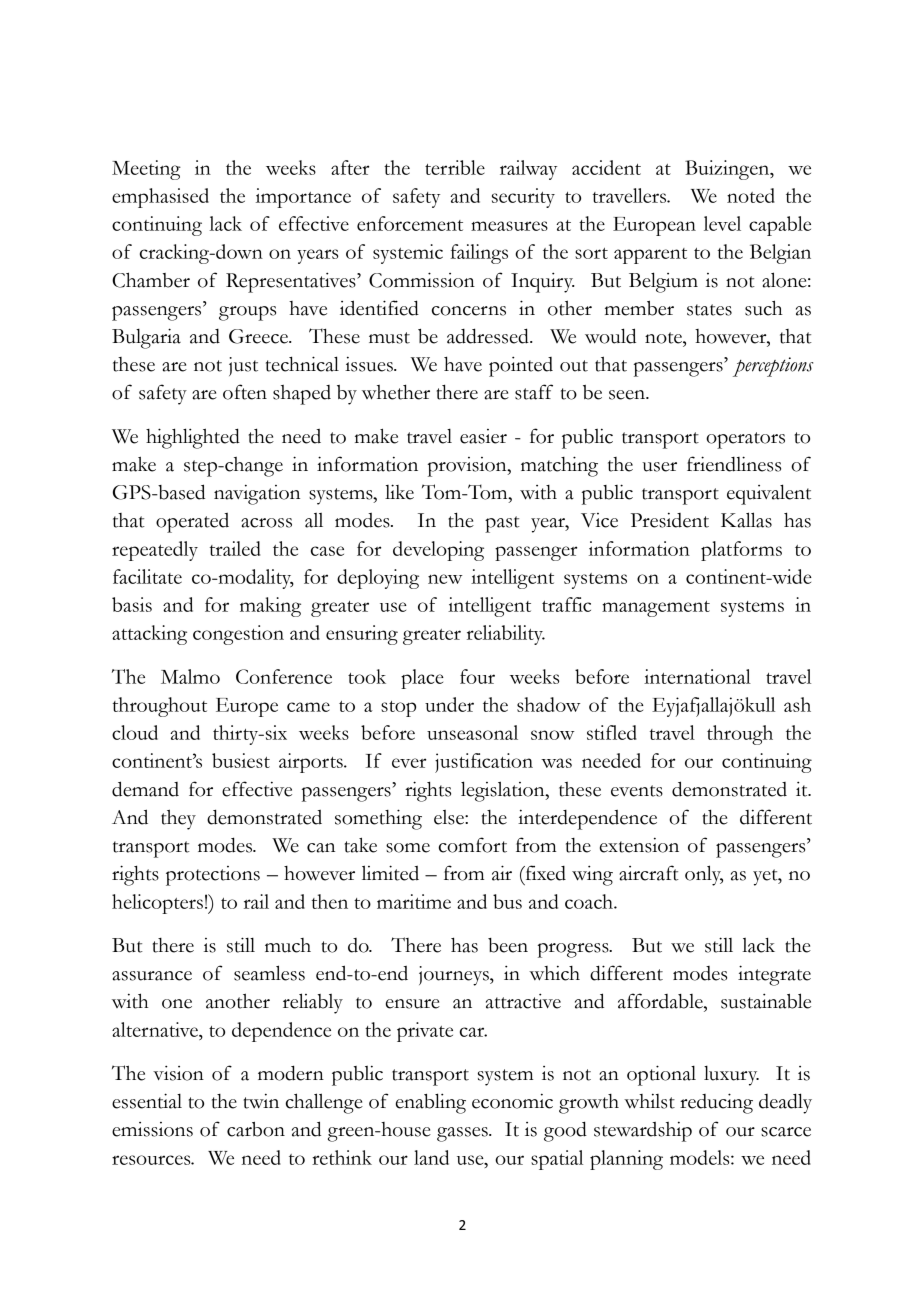 This page has width=924, height=1308. I want to click on level, so click(722, 223).
